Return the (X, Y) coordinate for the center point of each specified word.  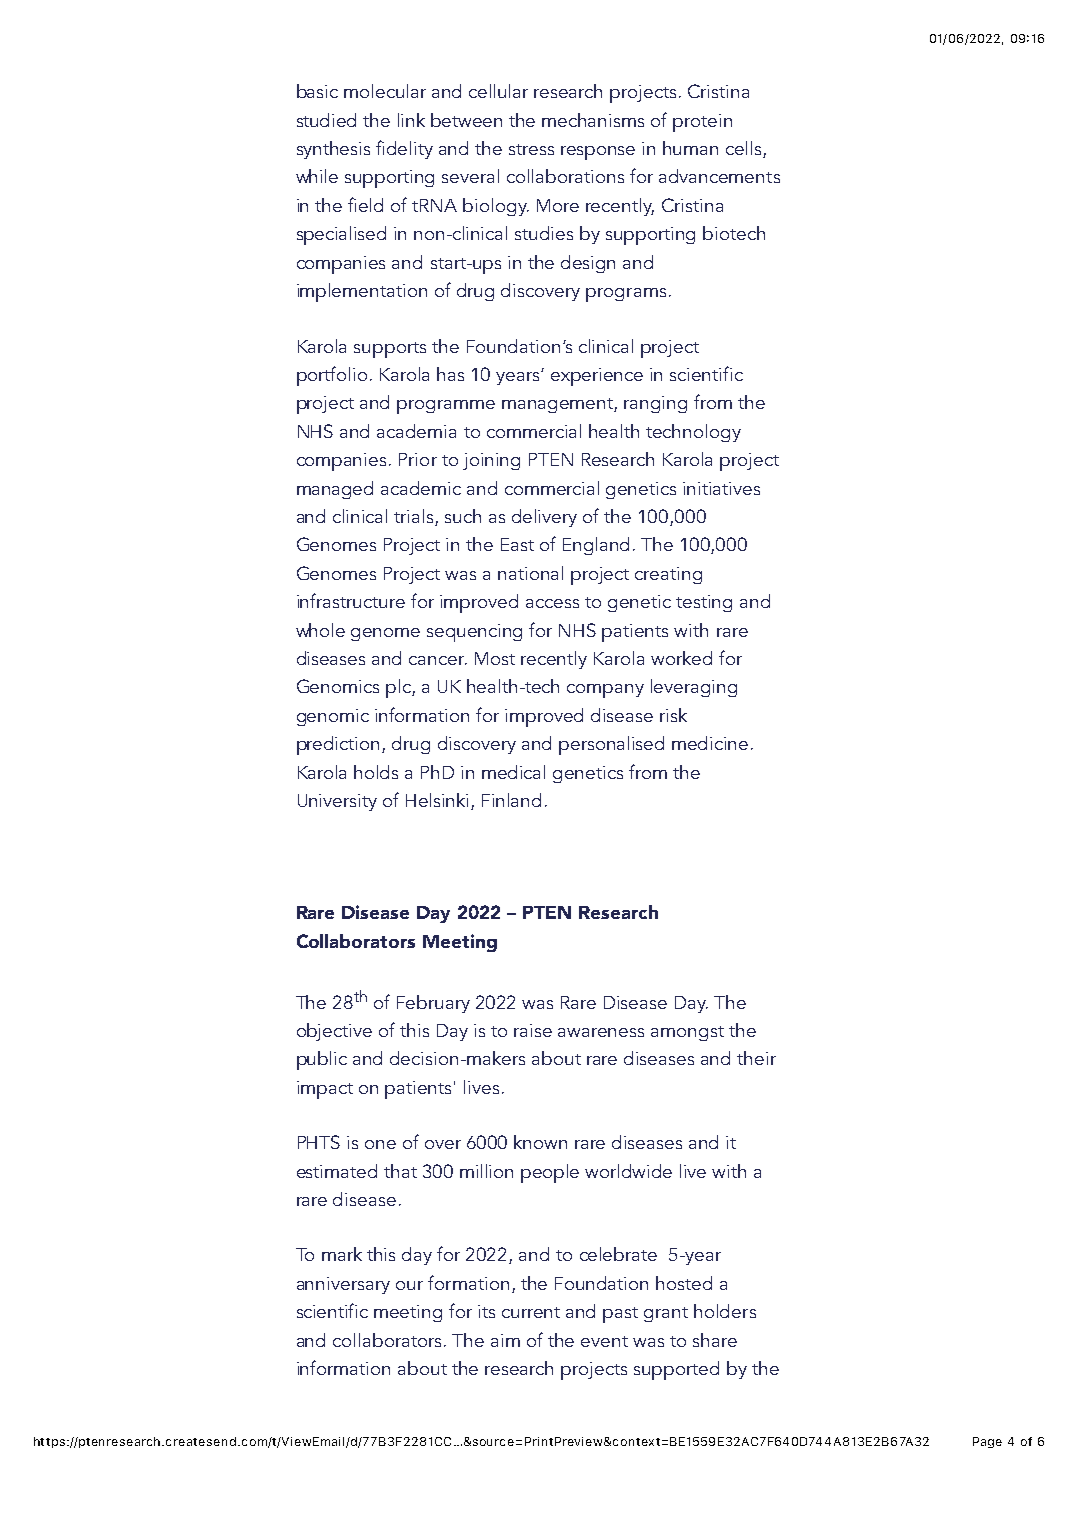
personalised (611, 745)
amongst (687, 1033)
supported (676, 1370)
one (380, 1144)
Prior (418, 459)
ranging (655, 404)
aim (505, 1340)
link (411, 120)
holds (376, 772)
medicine (710, 743)
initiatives (721, 488)
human (690, 148)
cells (745, 149)
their (756, 1058)
